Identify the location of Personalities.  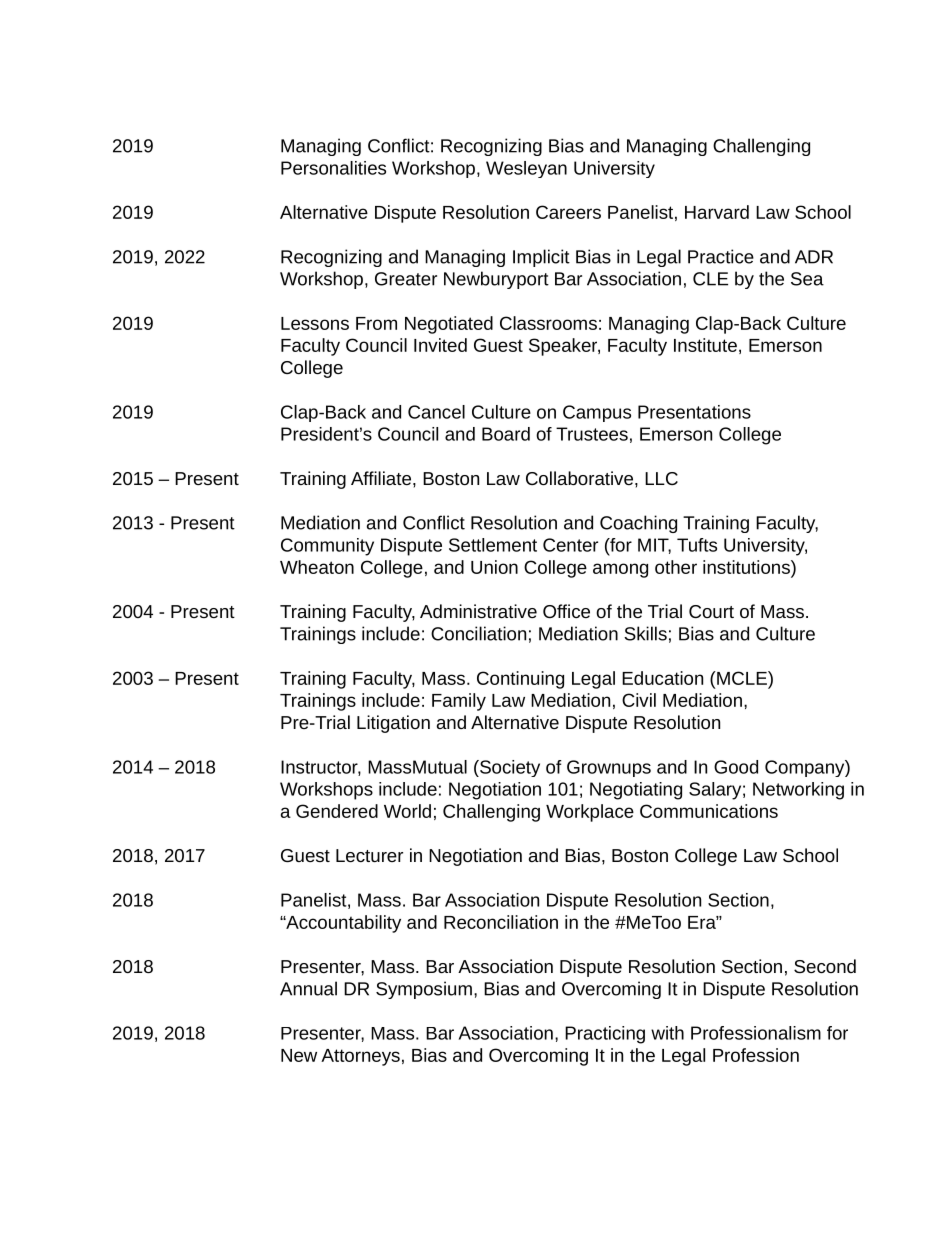
(333, 168).
